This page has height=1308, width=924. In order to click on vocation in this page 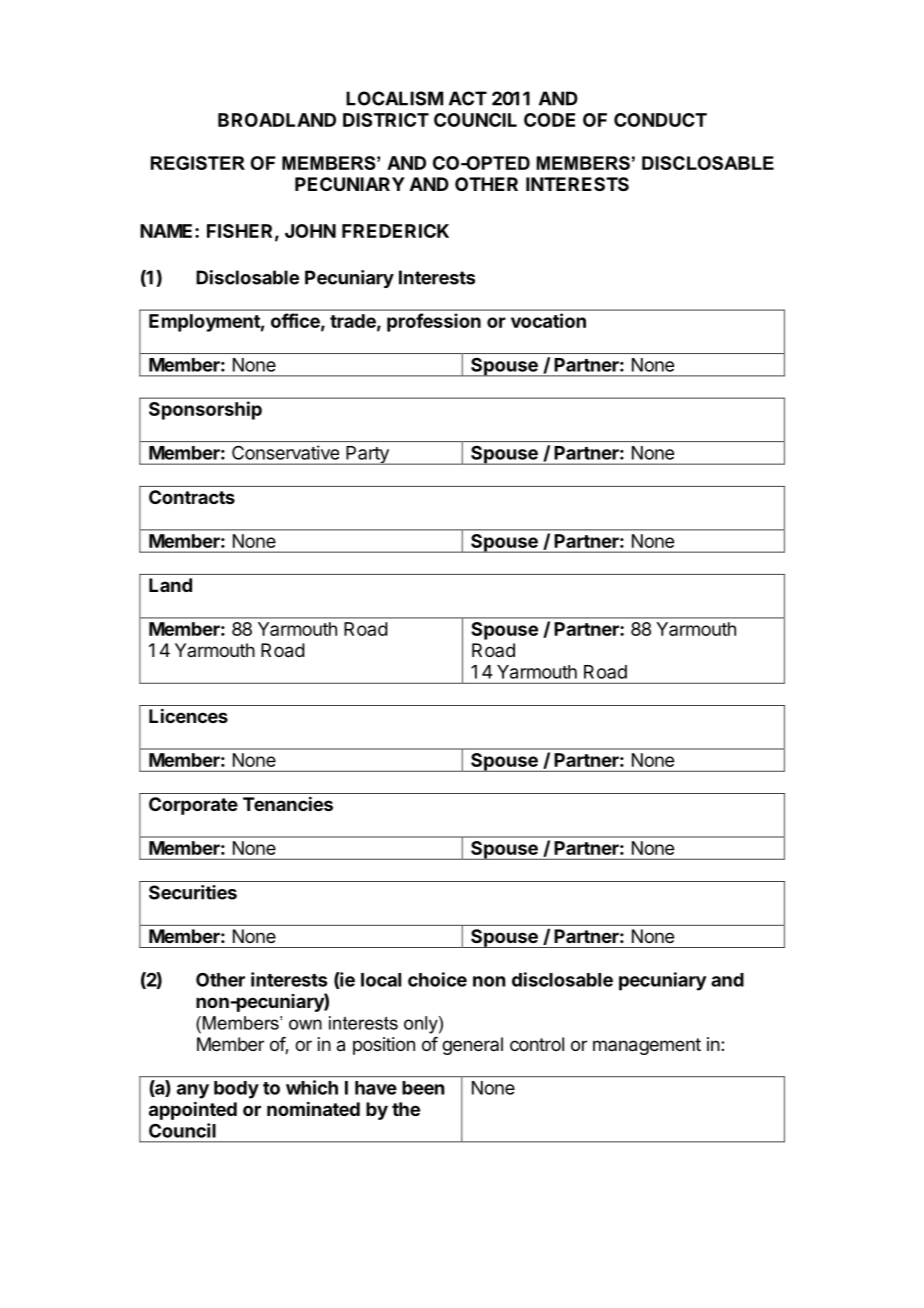, I will do `click(548, 320)`.
